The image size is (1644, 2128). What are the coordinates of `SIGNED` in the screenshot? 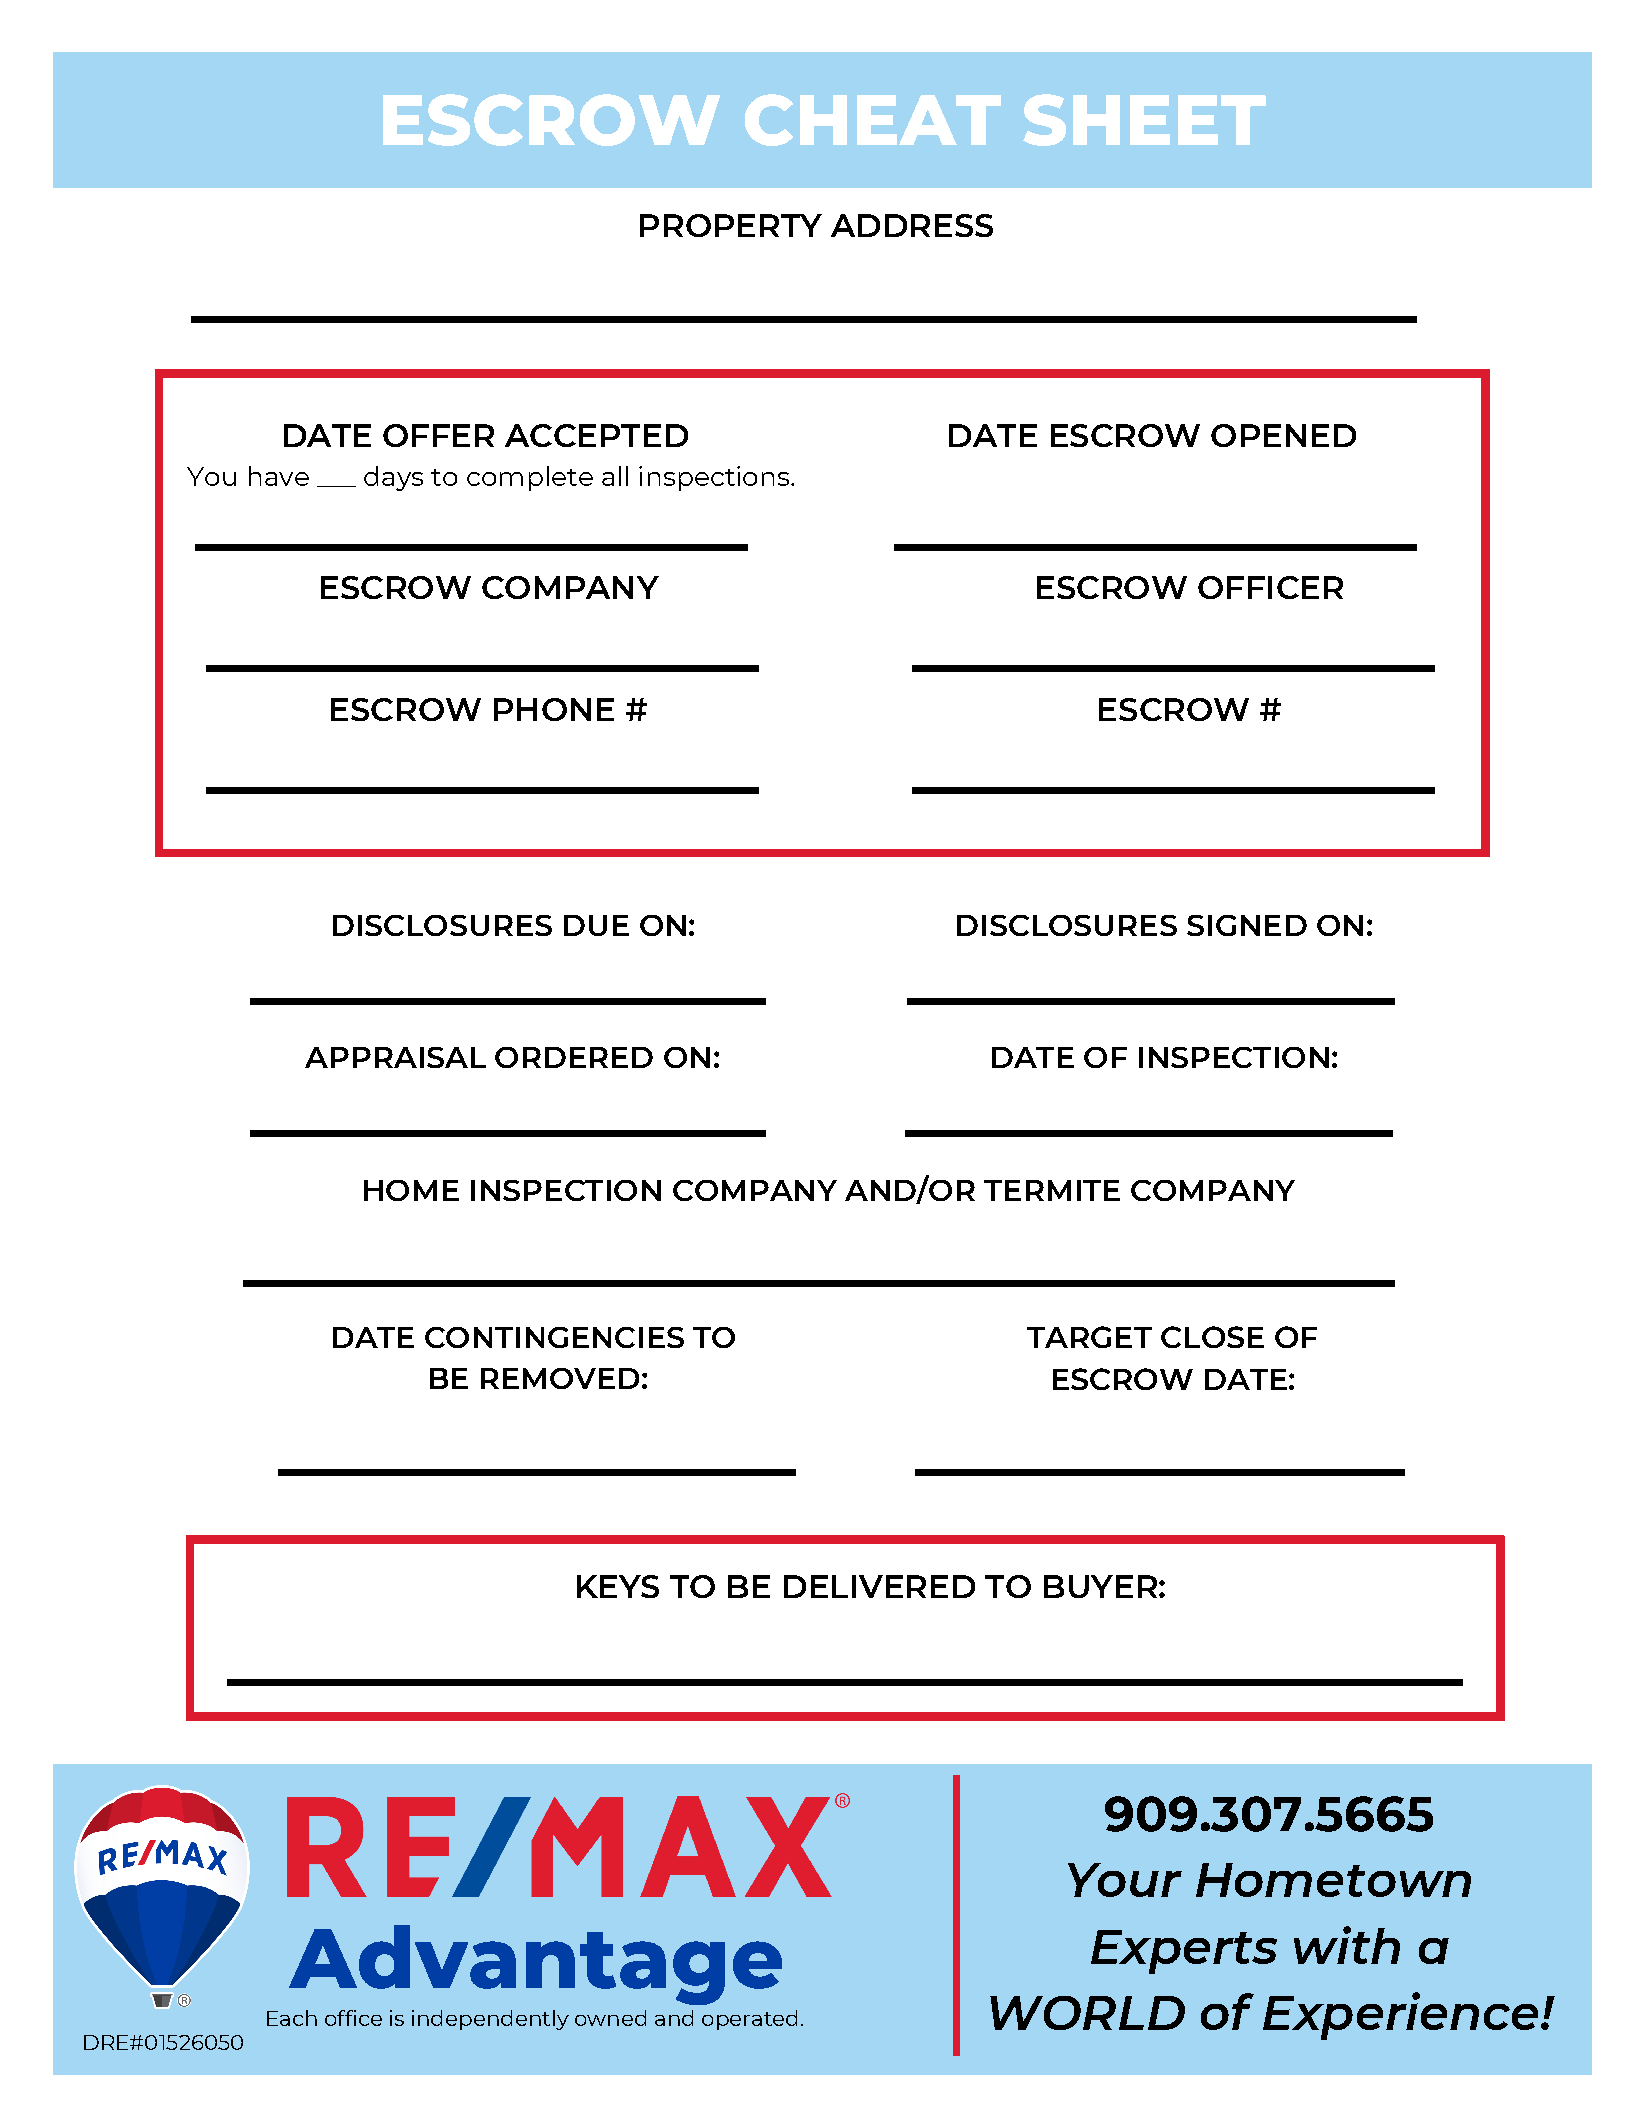 It's located at (1247, 925).
